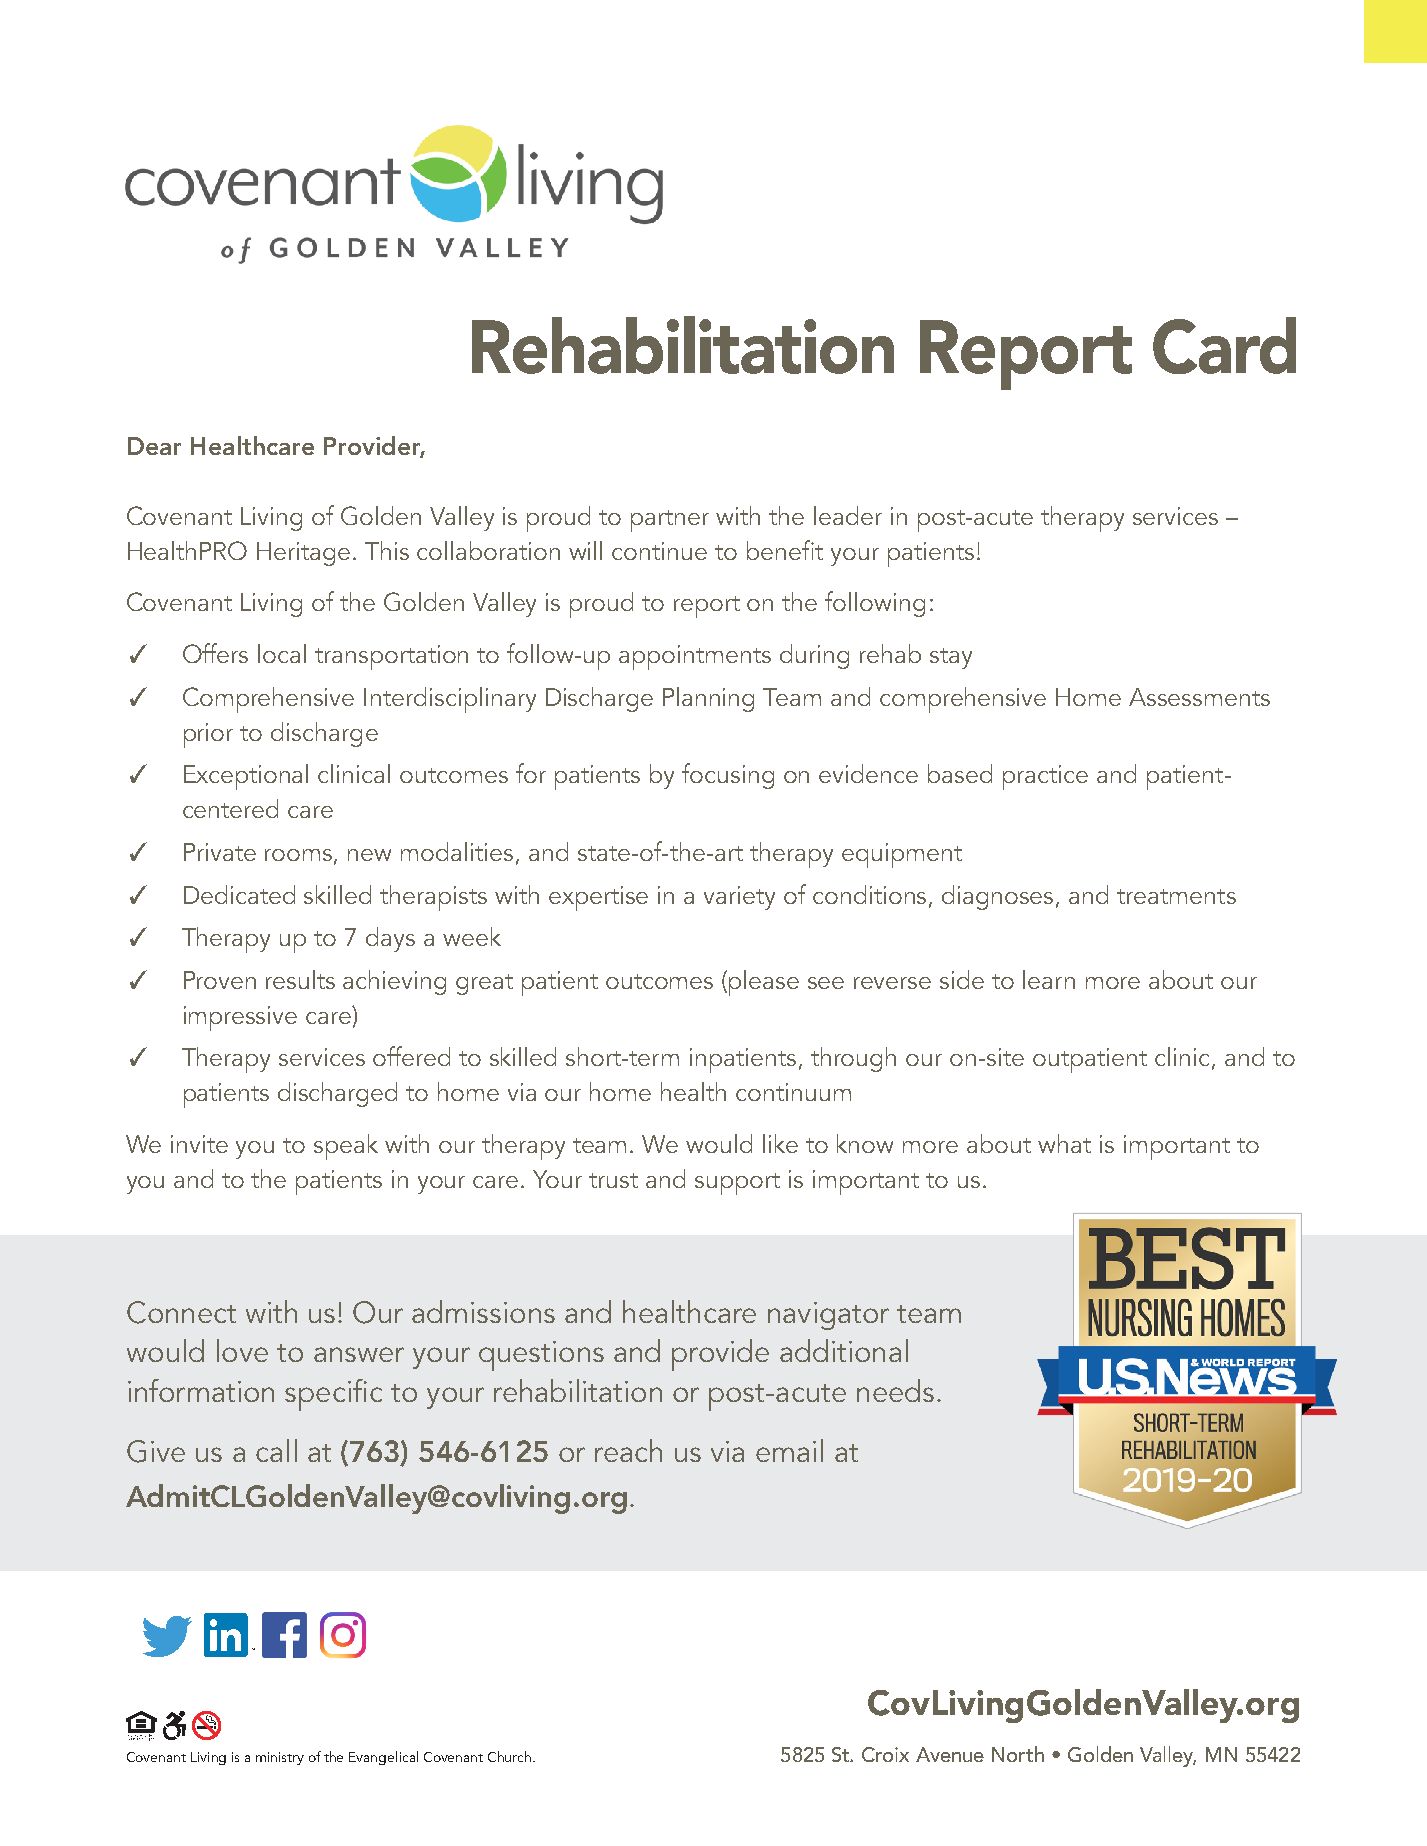 The image size is (1427, 1846). What do you see at coordinates (240, 1018) in the screenshot?
I see `impressive` at bounding box center [240, 1018].
